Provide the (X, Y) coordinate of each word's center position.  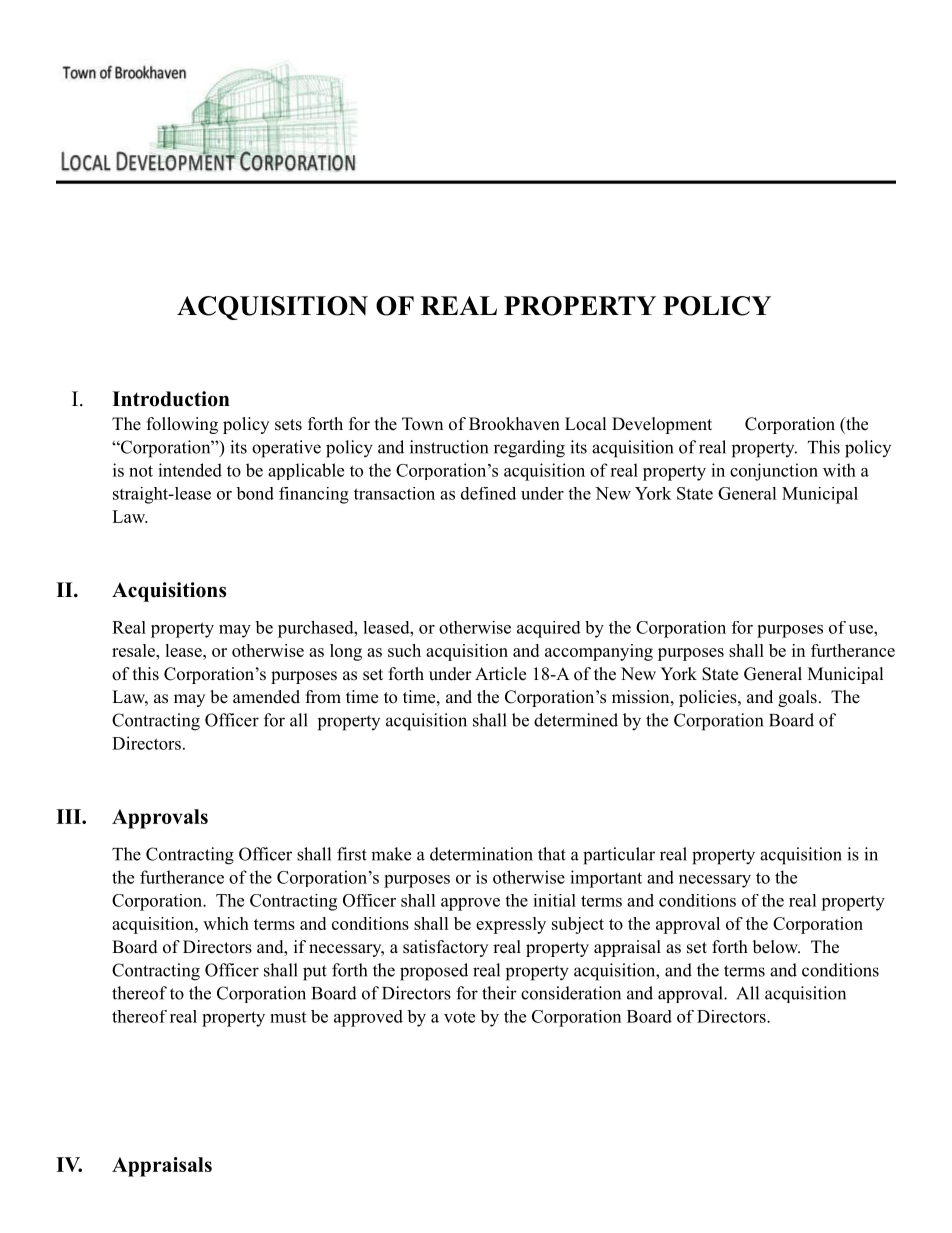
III (69, 816)
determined (576, 720)
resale (134, 650)
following (182, 425)
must (288, 1017)
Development (662, 425)
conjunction (774, 472)
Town (422, 424)
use (862, 629)
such (404, 650)
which (226, 923)
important (606, 879)
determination (481, 854)
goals (797, 698)
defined (488, 493)
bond (255, 493)
